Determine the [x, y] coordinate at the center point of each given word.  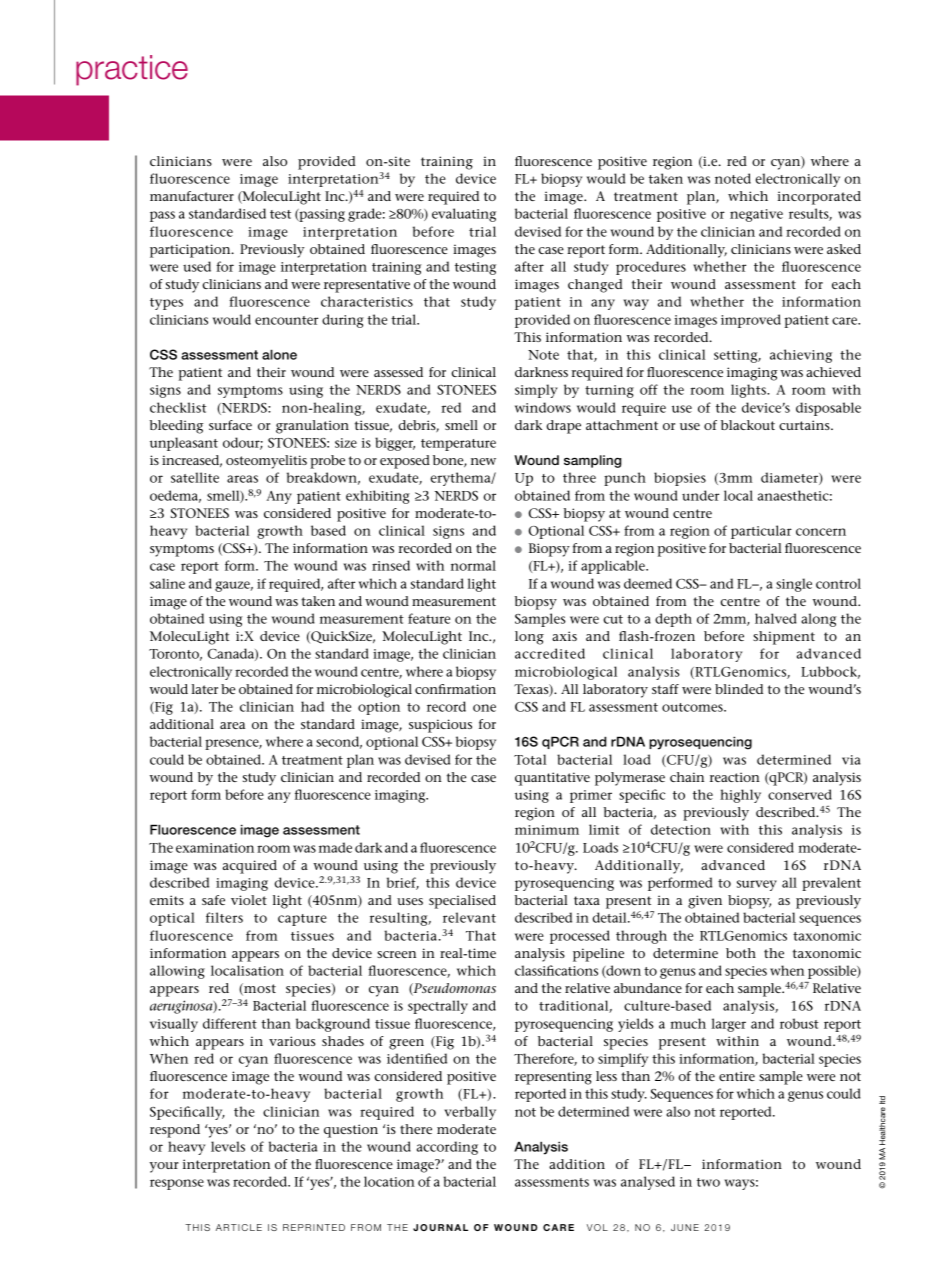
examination [215, 848]
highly [740, 796]
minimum [547, 830]
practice [132, 70]
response [177, 1184]
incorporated [819, 198]
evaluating [464, 215]
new [483, 461]
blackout [748, 425]
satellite [195, 477]
